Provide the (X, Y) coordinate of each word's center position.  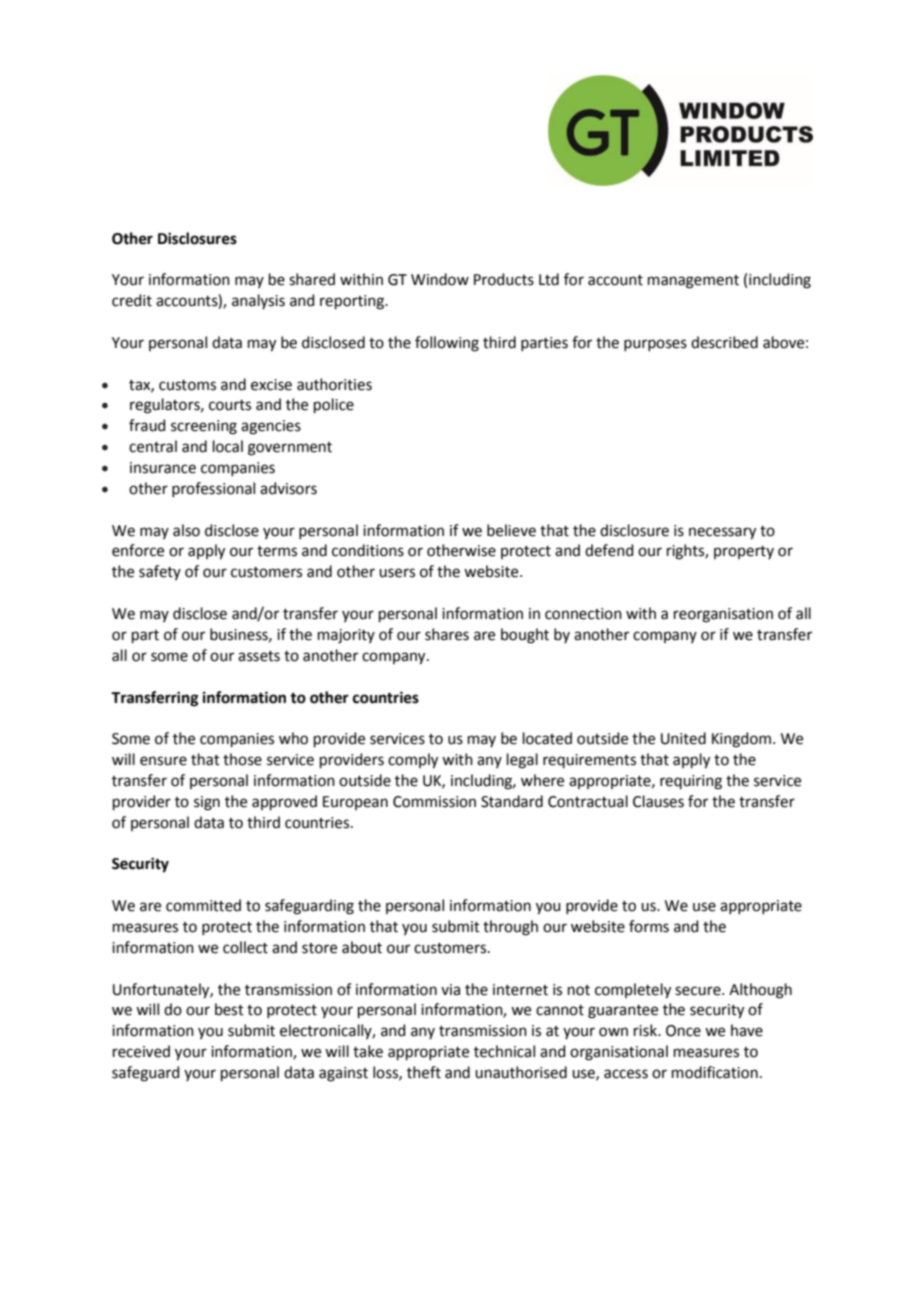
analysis (258, 301)
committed (203, 905)
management (693, 282)
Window (440, 279)
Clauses (658, 801)
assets (259, 656)
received (141, 1051)
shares (447, 634)
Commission (434, 802)
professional (213, 489)
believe (511, 530)
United (683, 738)
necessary (722, 533)
